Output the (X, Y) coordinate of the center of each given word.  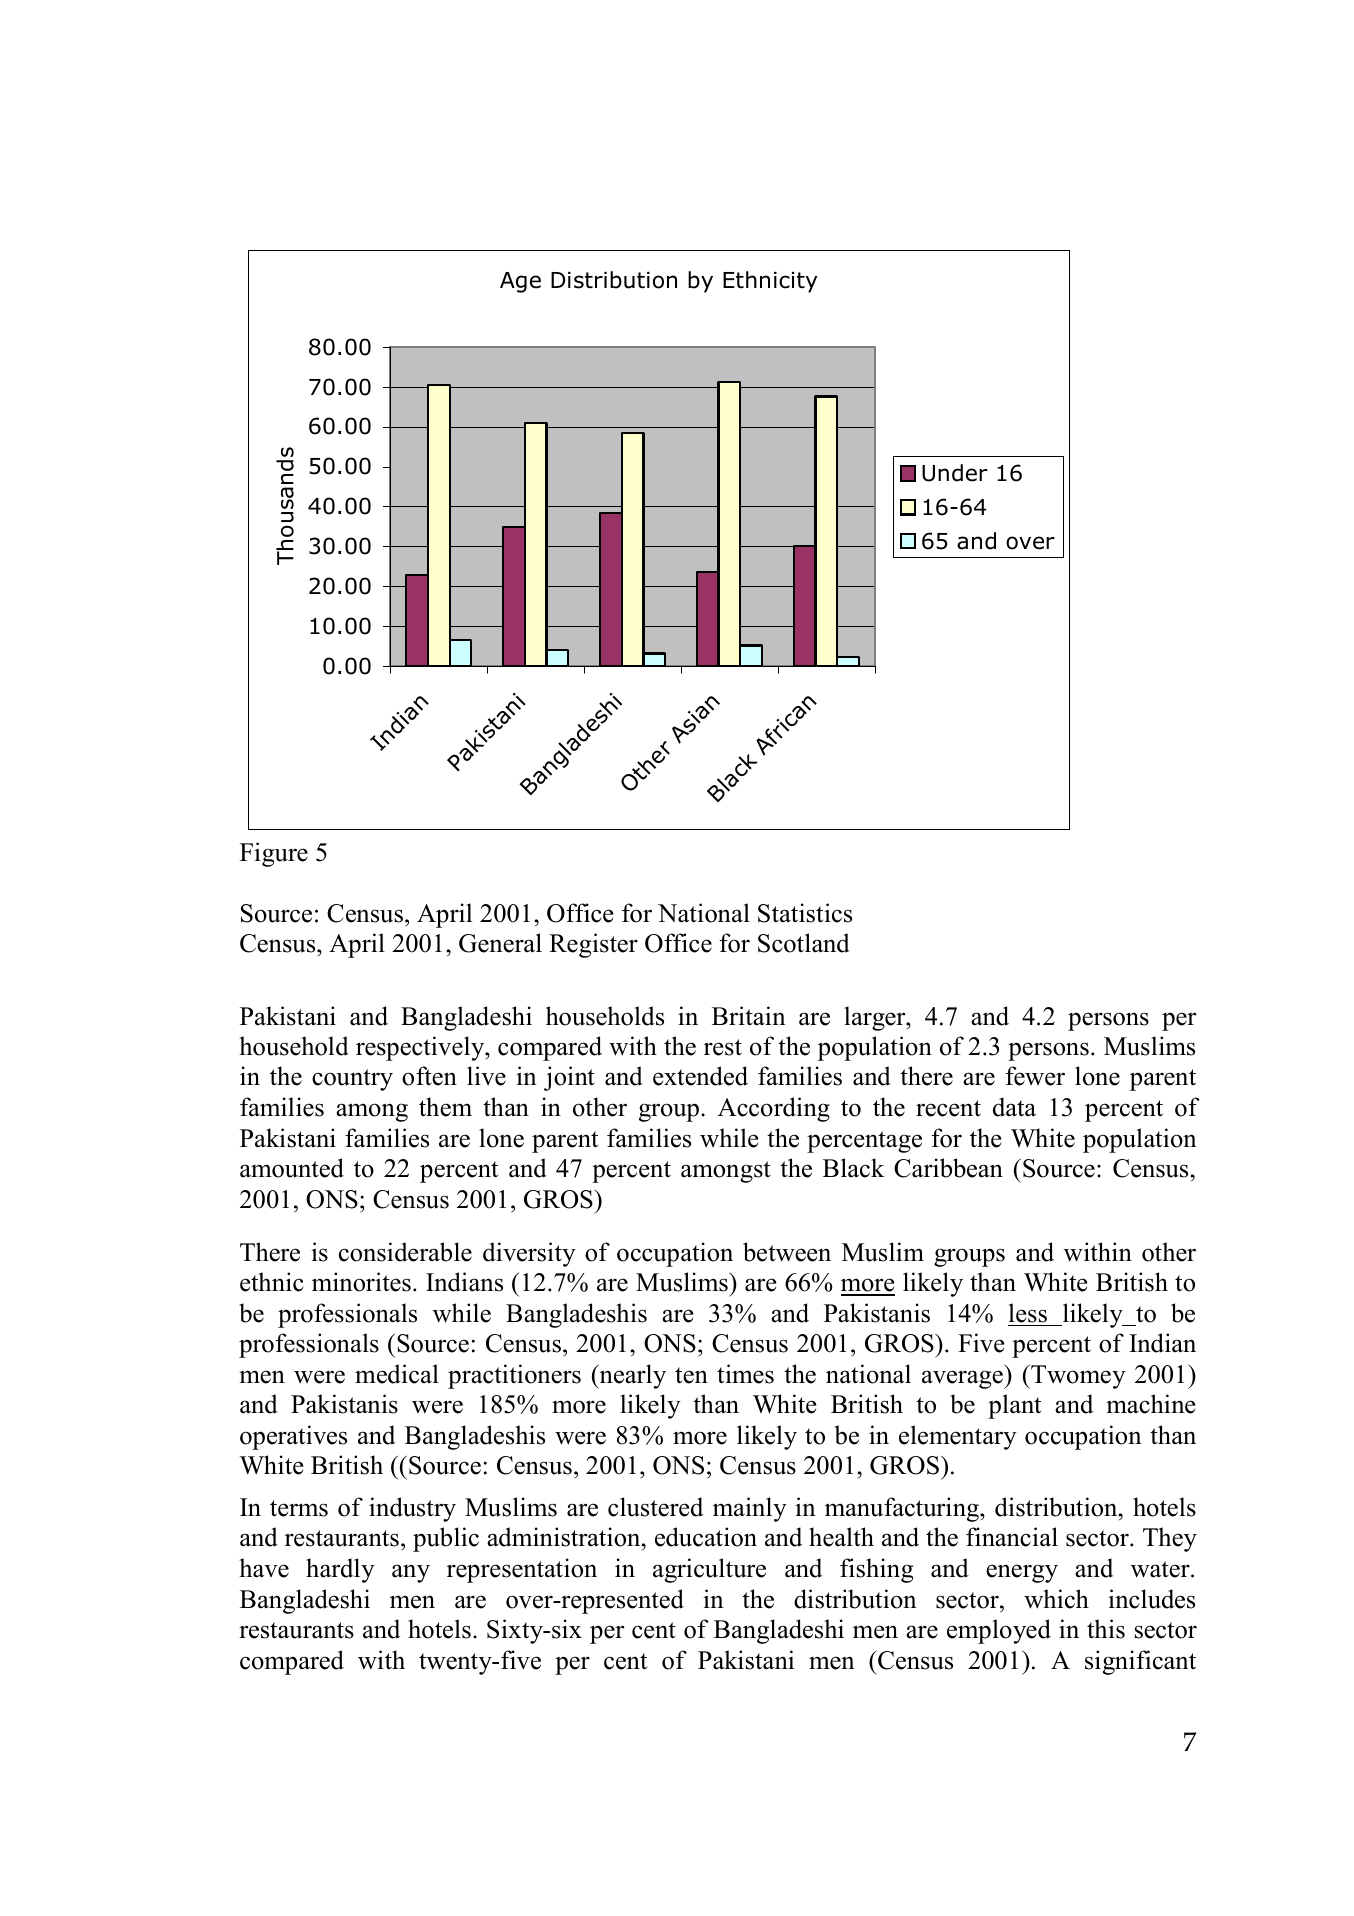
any (411, 1573)
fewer (1035, 1076)
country (352, 1080)
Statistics (805, 913)
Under (955, 473)
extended (700, 1076)
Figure (274, 854)
